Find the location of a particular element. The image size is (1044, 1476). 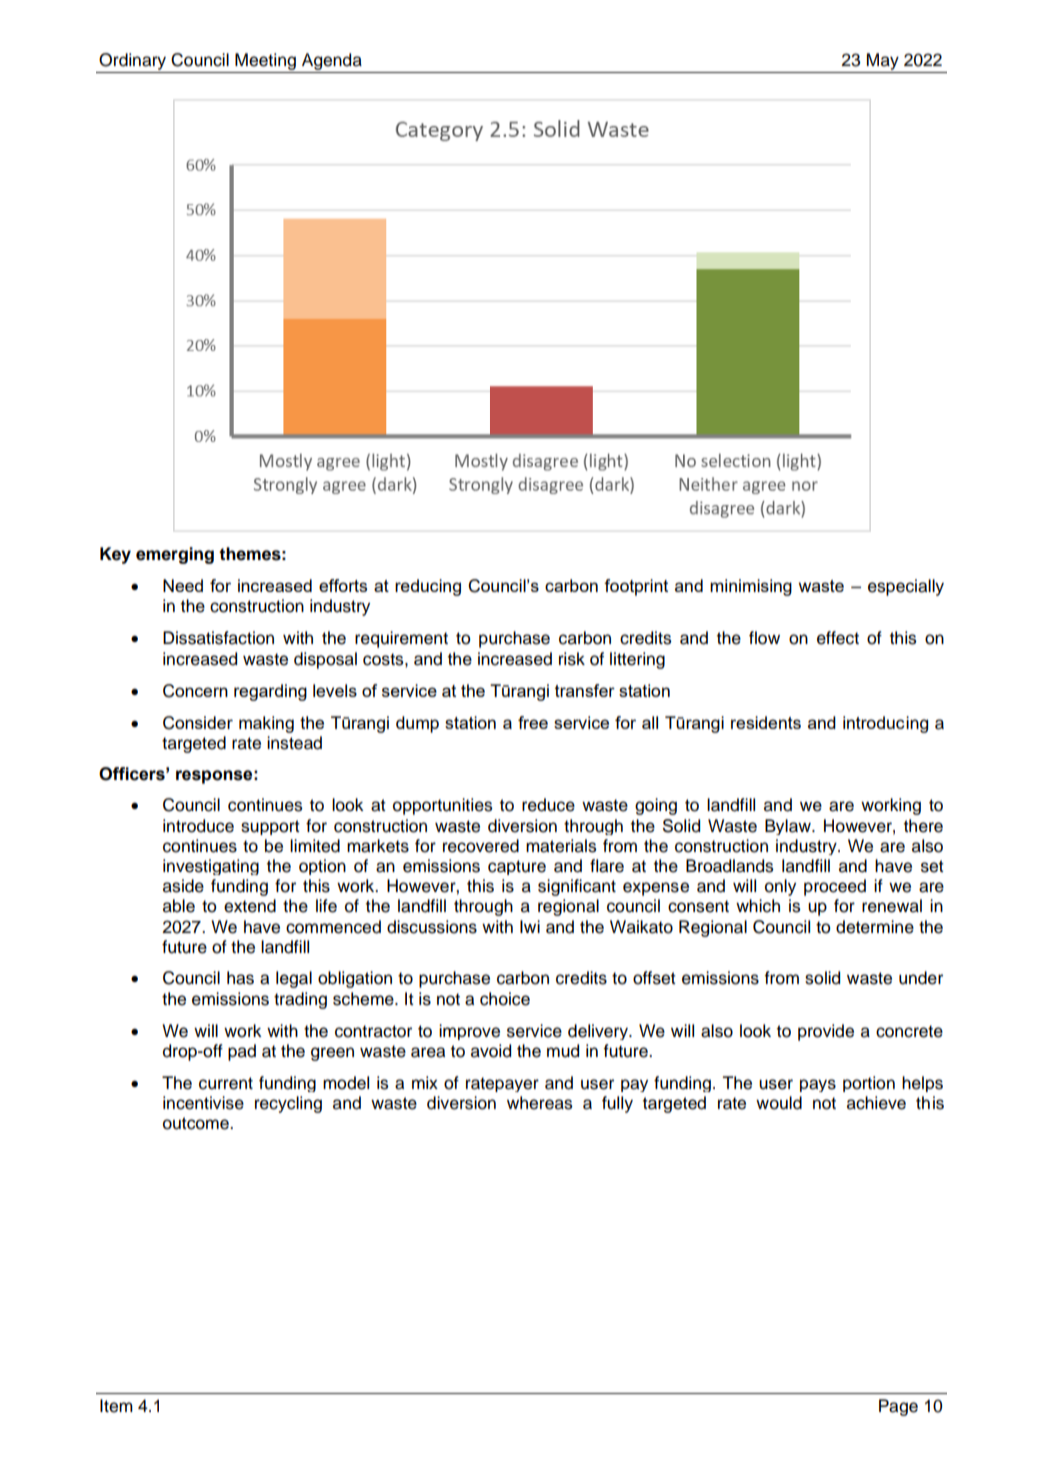

May is located at coordinates (883, 61).
